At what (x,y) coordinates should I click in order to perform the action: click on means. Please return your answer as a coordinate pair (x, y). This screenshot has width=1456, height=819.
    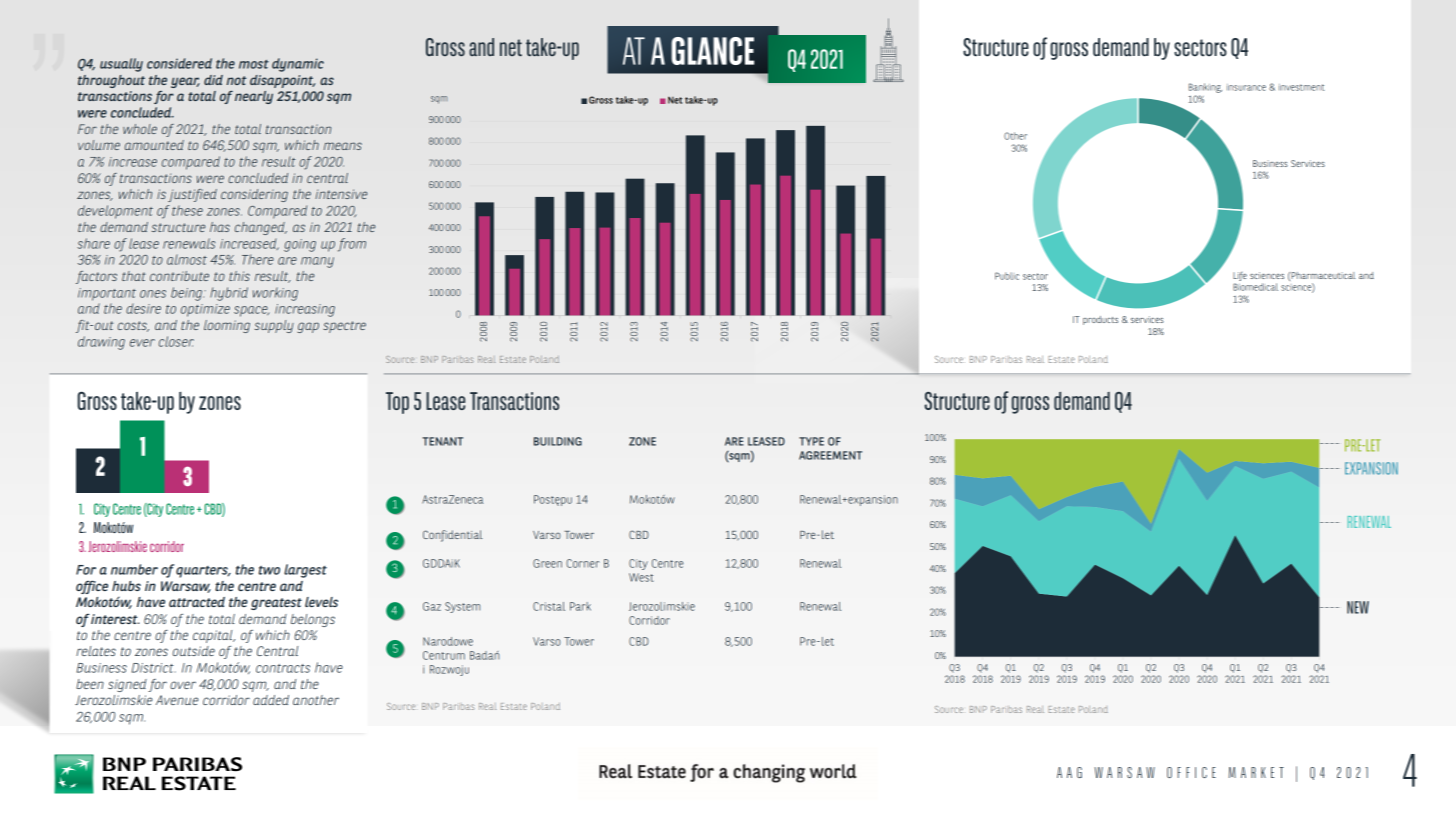
    Looking at the image, I should click on (343, 146).
